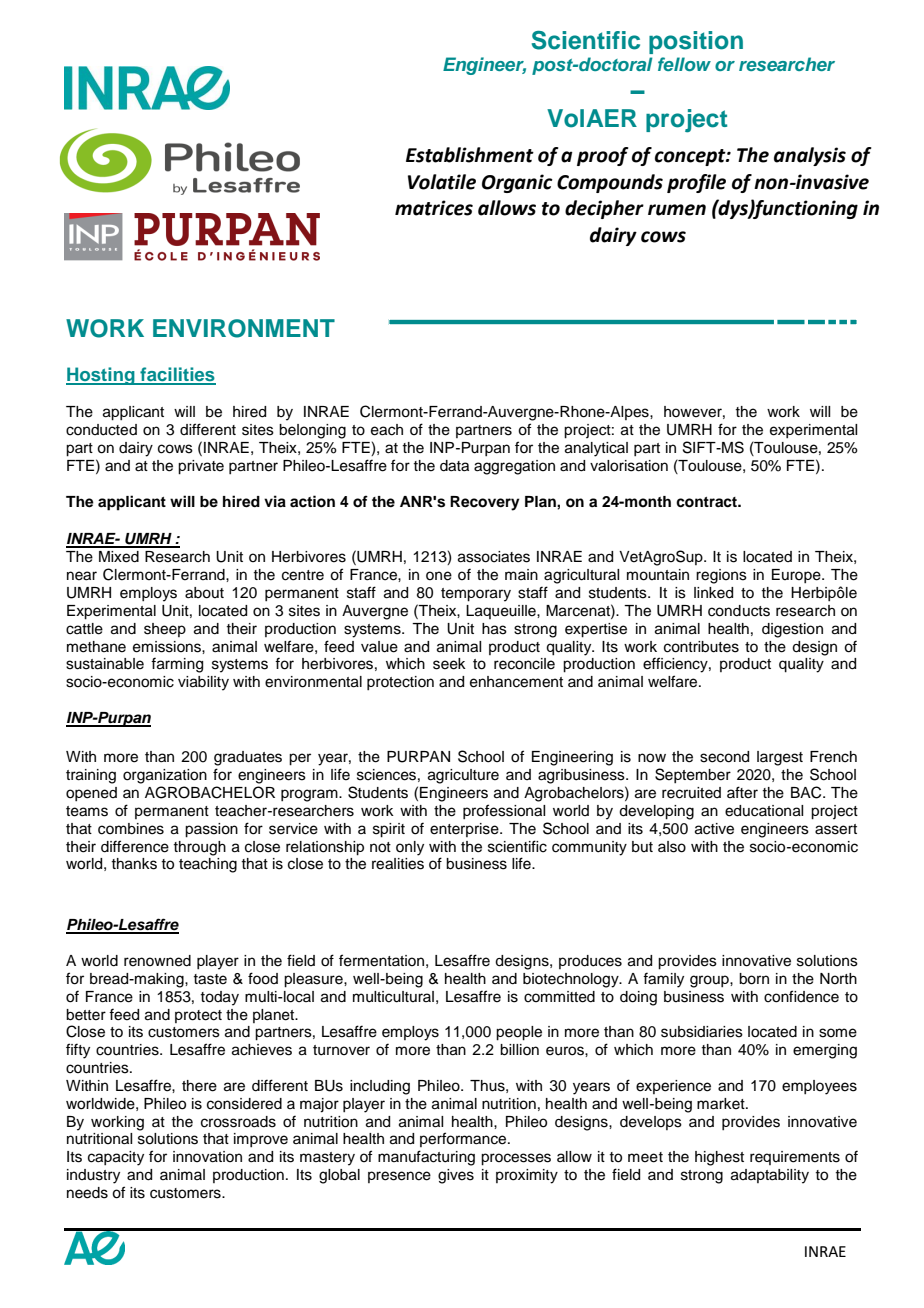 The height and width of the screenshot is (1308, 924). Describe the element at coordinates (207, 1157) in the screenshot. I see `innovation` at that location.
